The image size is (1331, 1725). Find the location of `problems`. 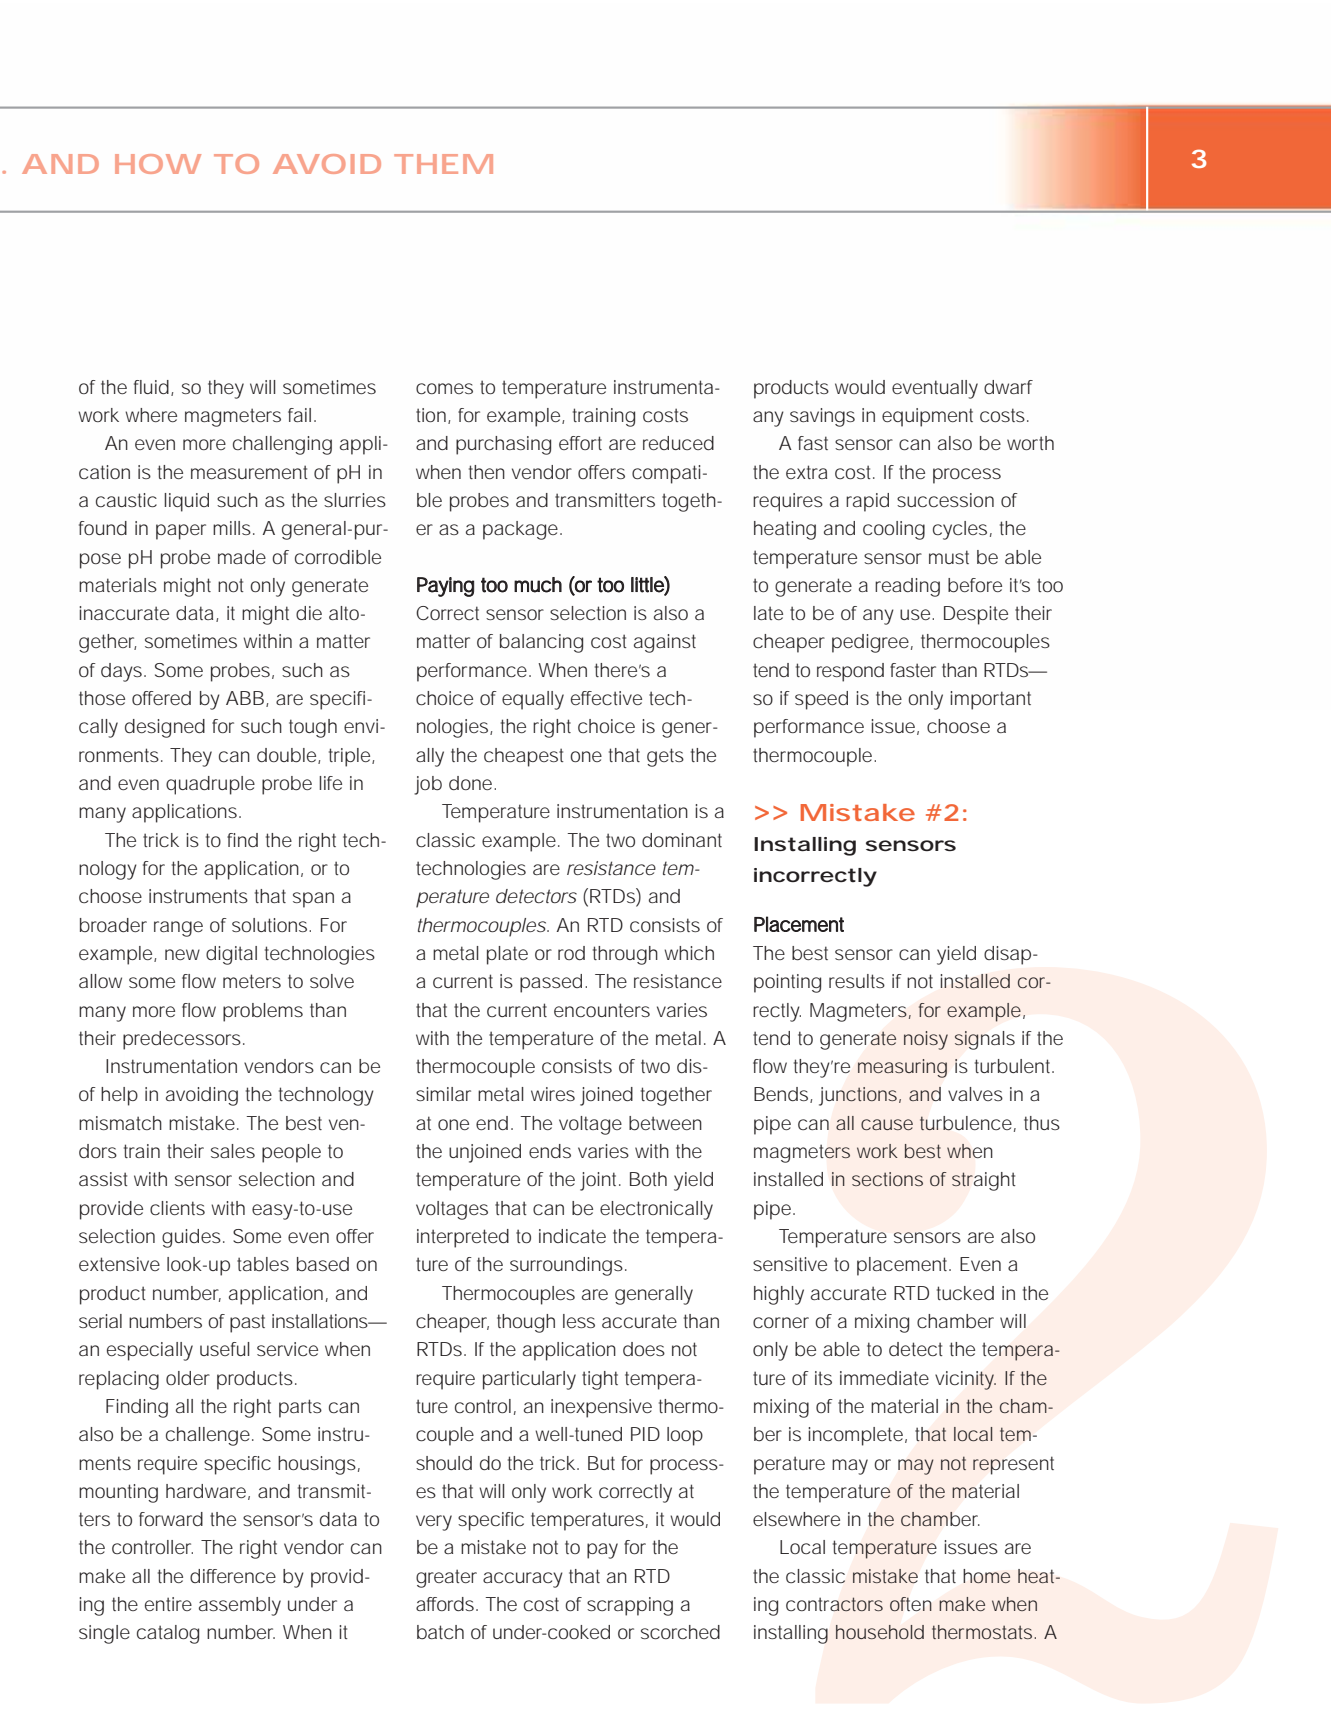

problems is located at coordinates (263, 1012).
